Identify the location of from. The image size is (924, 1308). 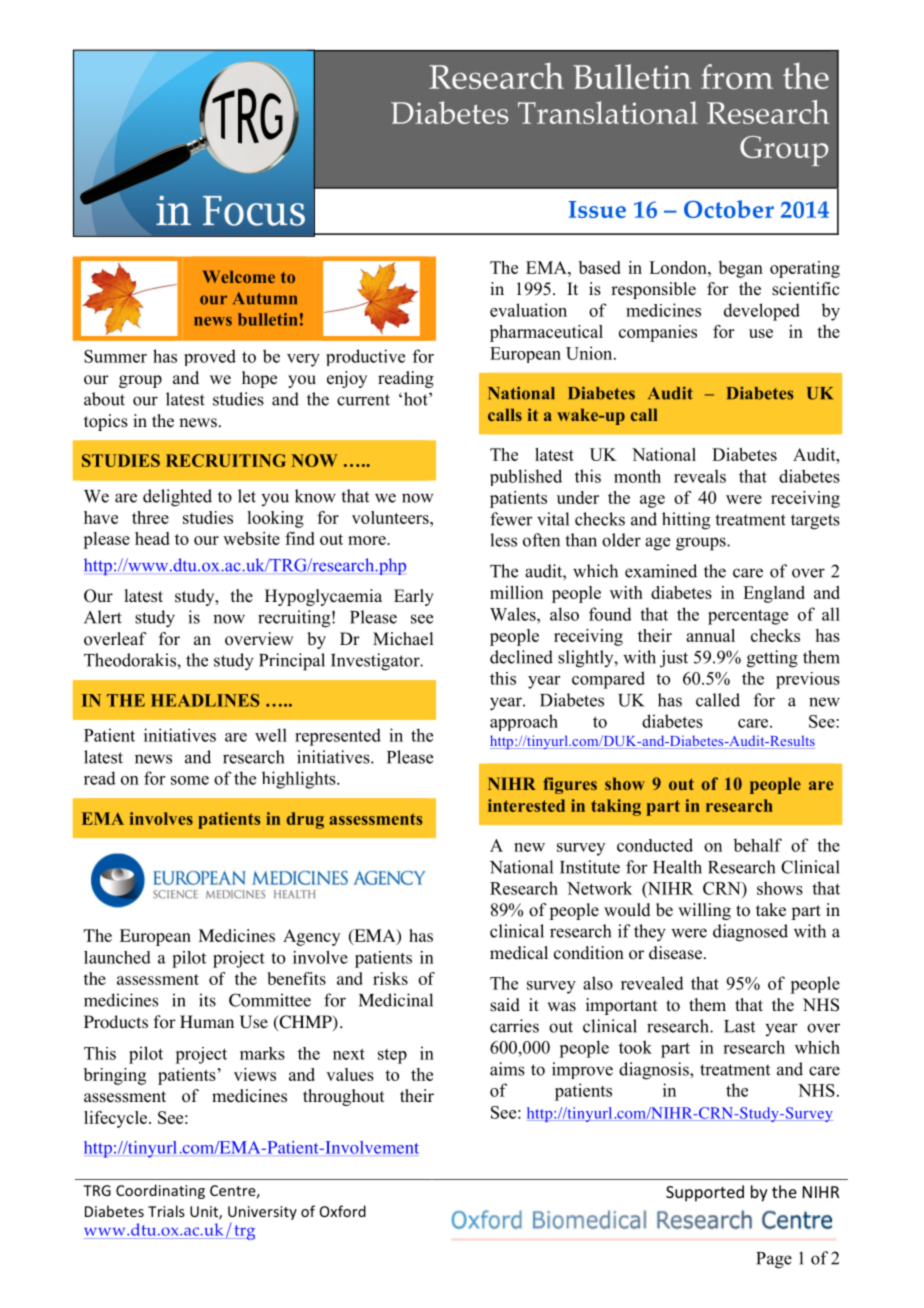
(737, 76).
